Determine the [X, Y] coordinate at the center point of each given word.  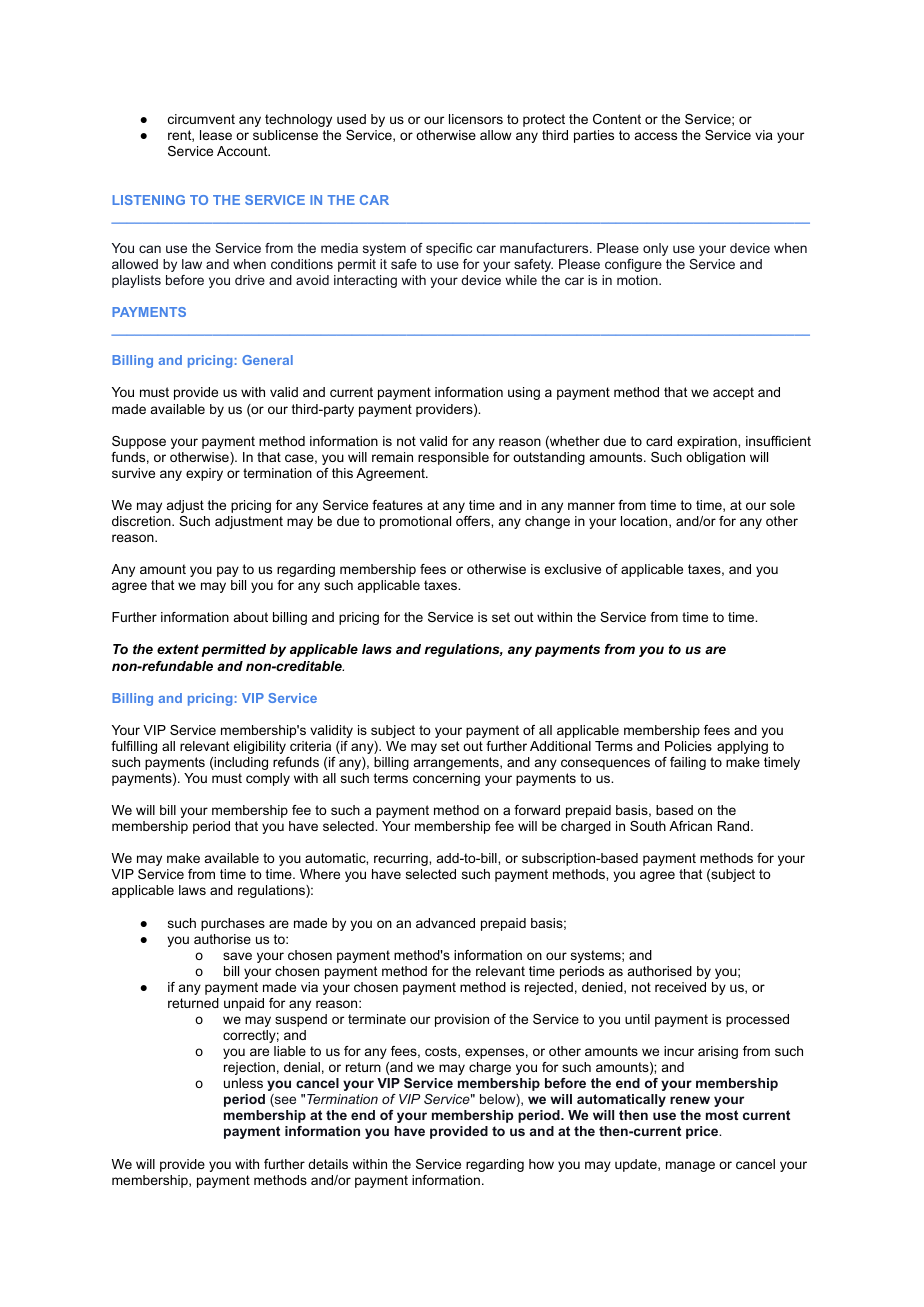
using [524, 393]
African [690, 826]
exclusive [572, 569]
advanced [445, 923]
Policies [688, 746]
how [541, 1164]
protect [544, 120]
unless [243, 1083]
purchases [233, 924]
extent [178, 649]
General [267, 360]
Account [243, 151]
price [703, 1132]
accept [733, 393]
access [656, 136]
